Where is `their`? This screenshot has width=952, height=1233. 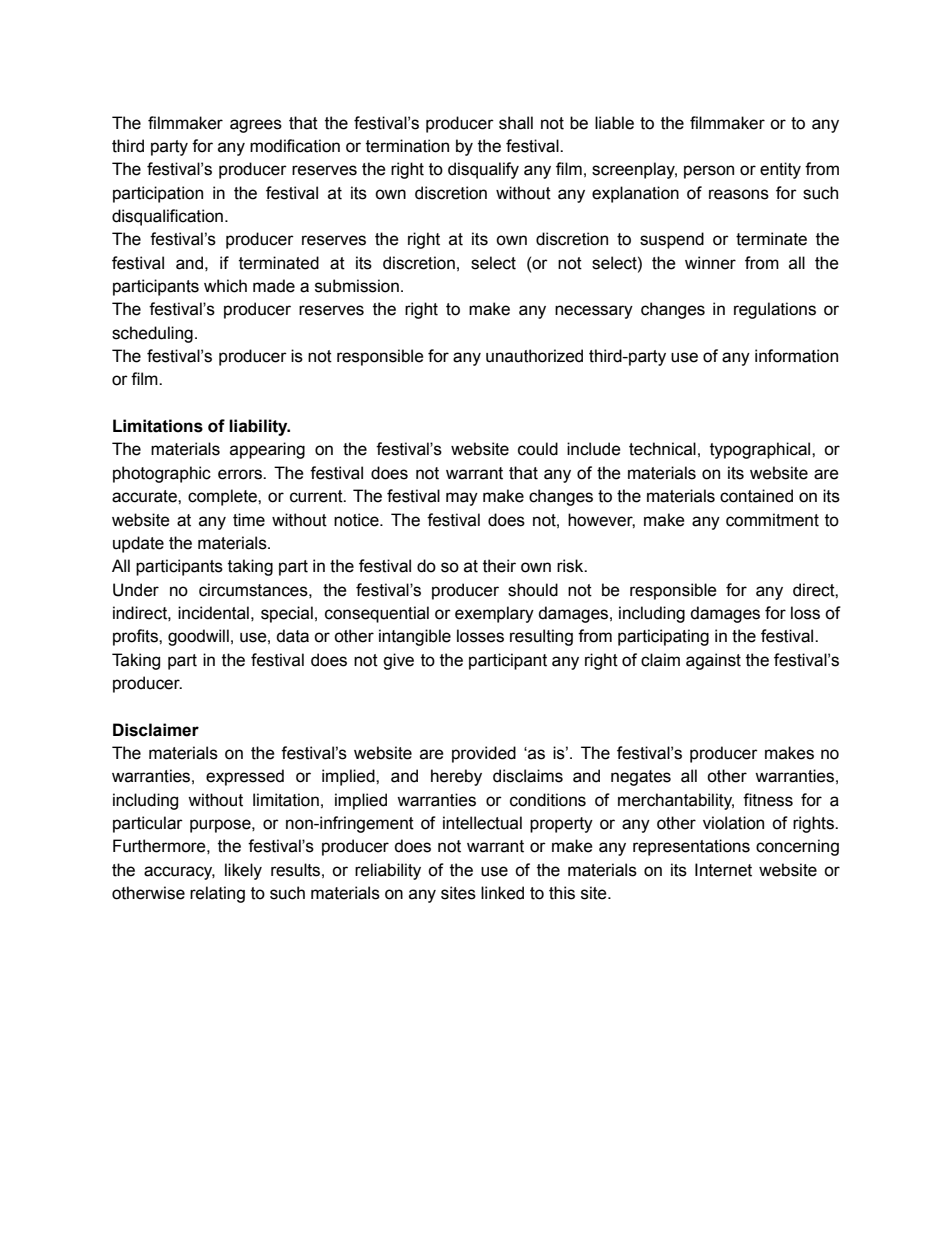 their is located at coordinates (499, 566).
